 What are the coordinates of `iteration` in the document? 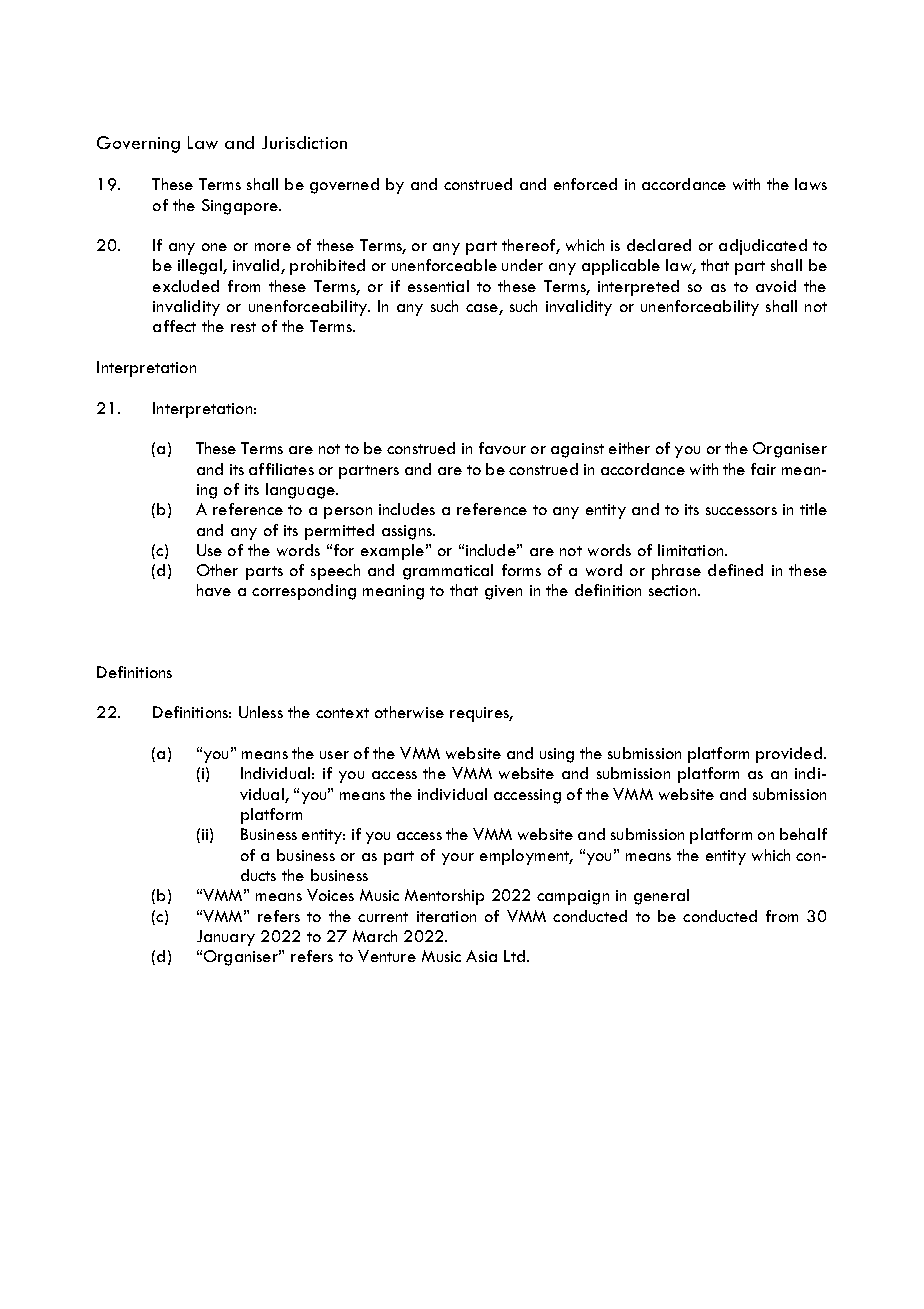 It's located at (446, 916).
